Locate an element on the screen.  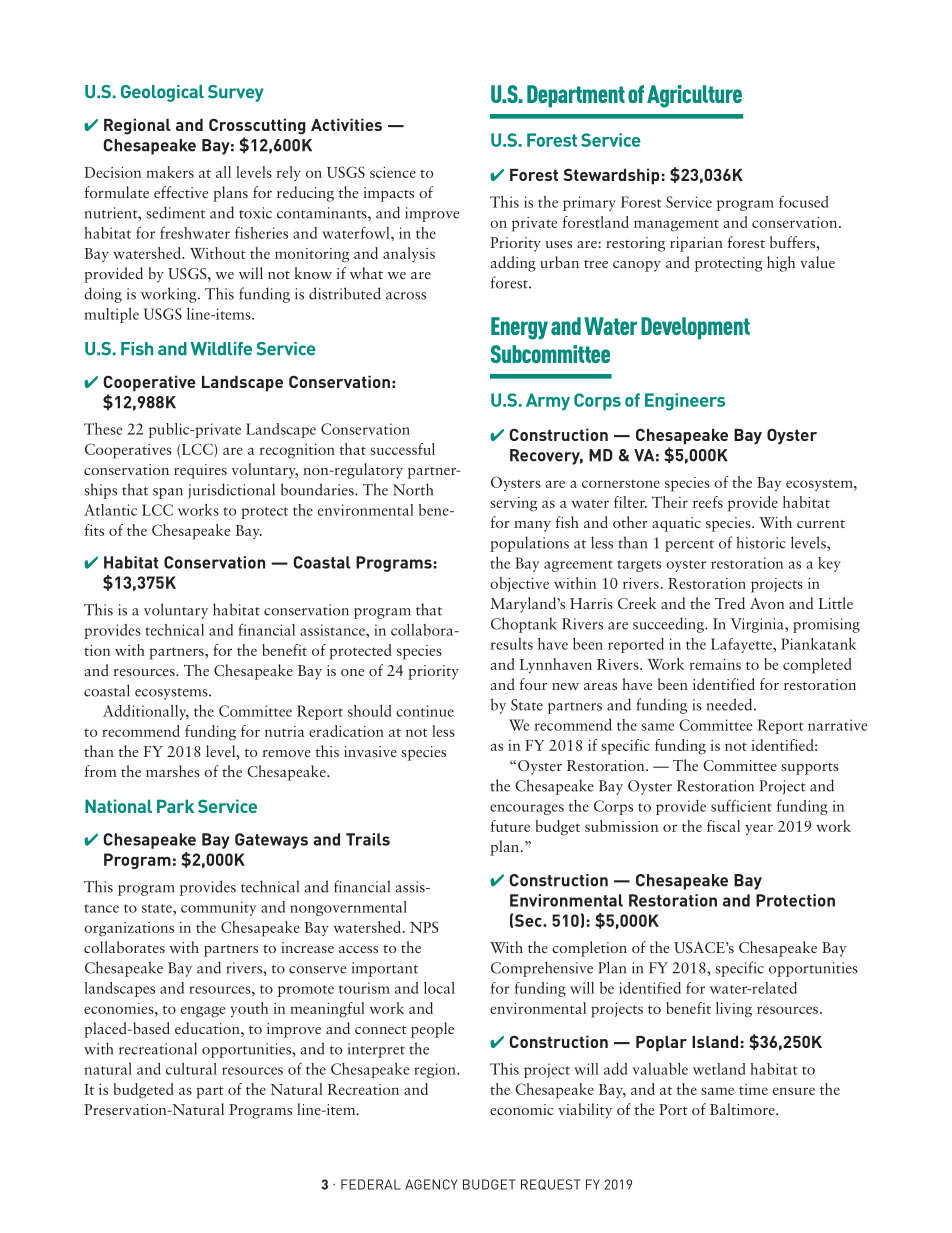
North is located at coordinates (413, 489).
